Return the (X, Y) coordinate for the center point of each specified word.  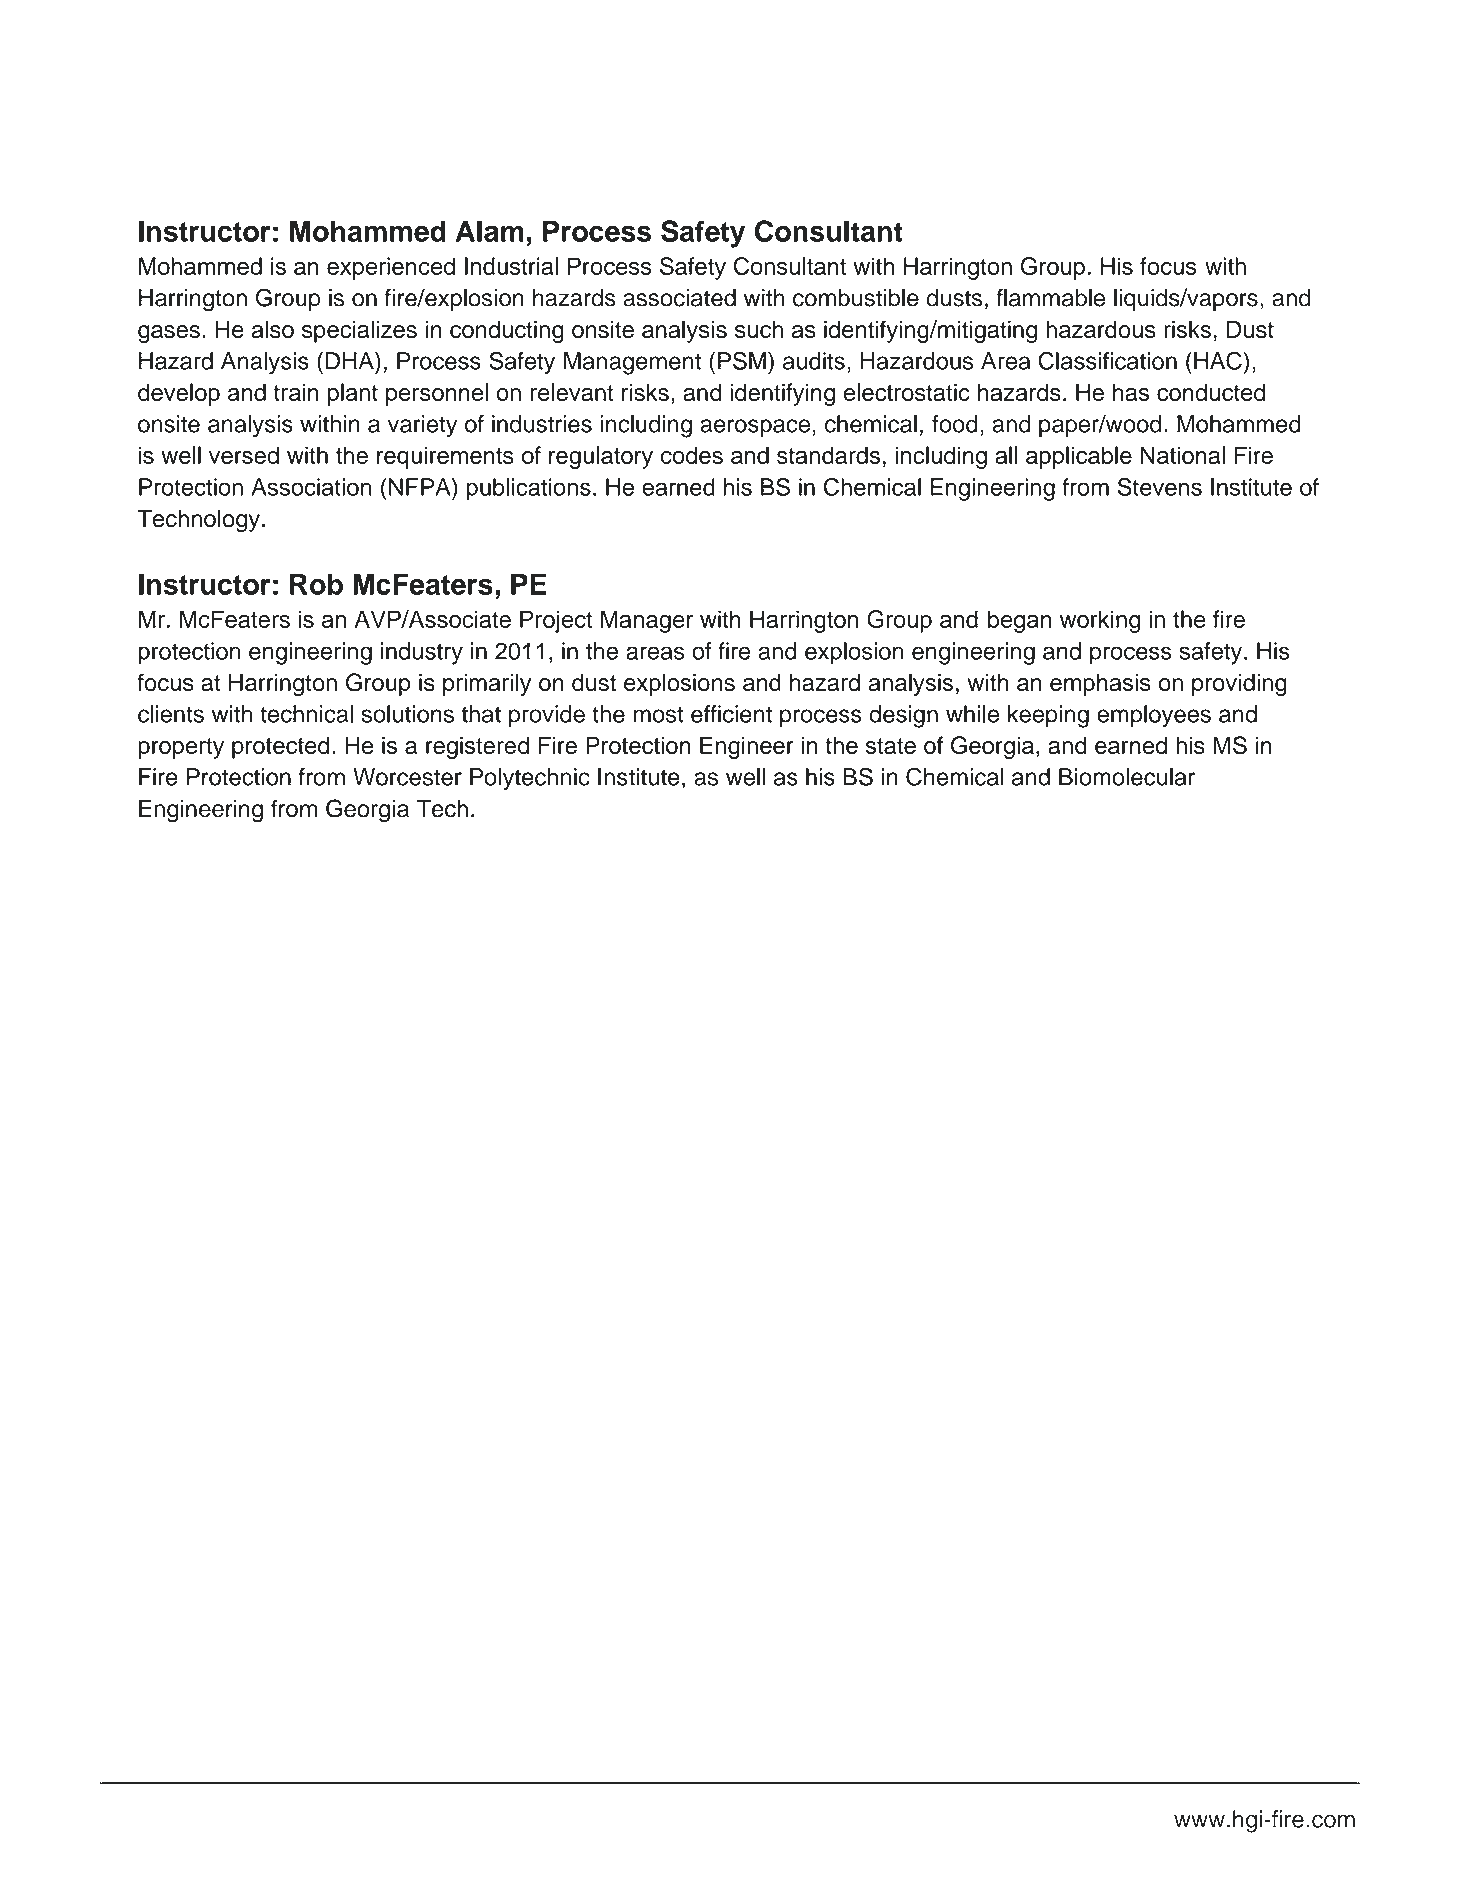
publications (528, 489)
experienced (391, 268)
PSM (742, 360)
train (296, 392)
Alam (490, 231)
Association (311, 487)
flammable (1050, 297)
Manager (647, 621)
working (1100, 621)
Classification (1107, 360)
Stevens (1160, 487)
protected (280, 747)
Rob (316, 584)
